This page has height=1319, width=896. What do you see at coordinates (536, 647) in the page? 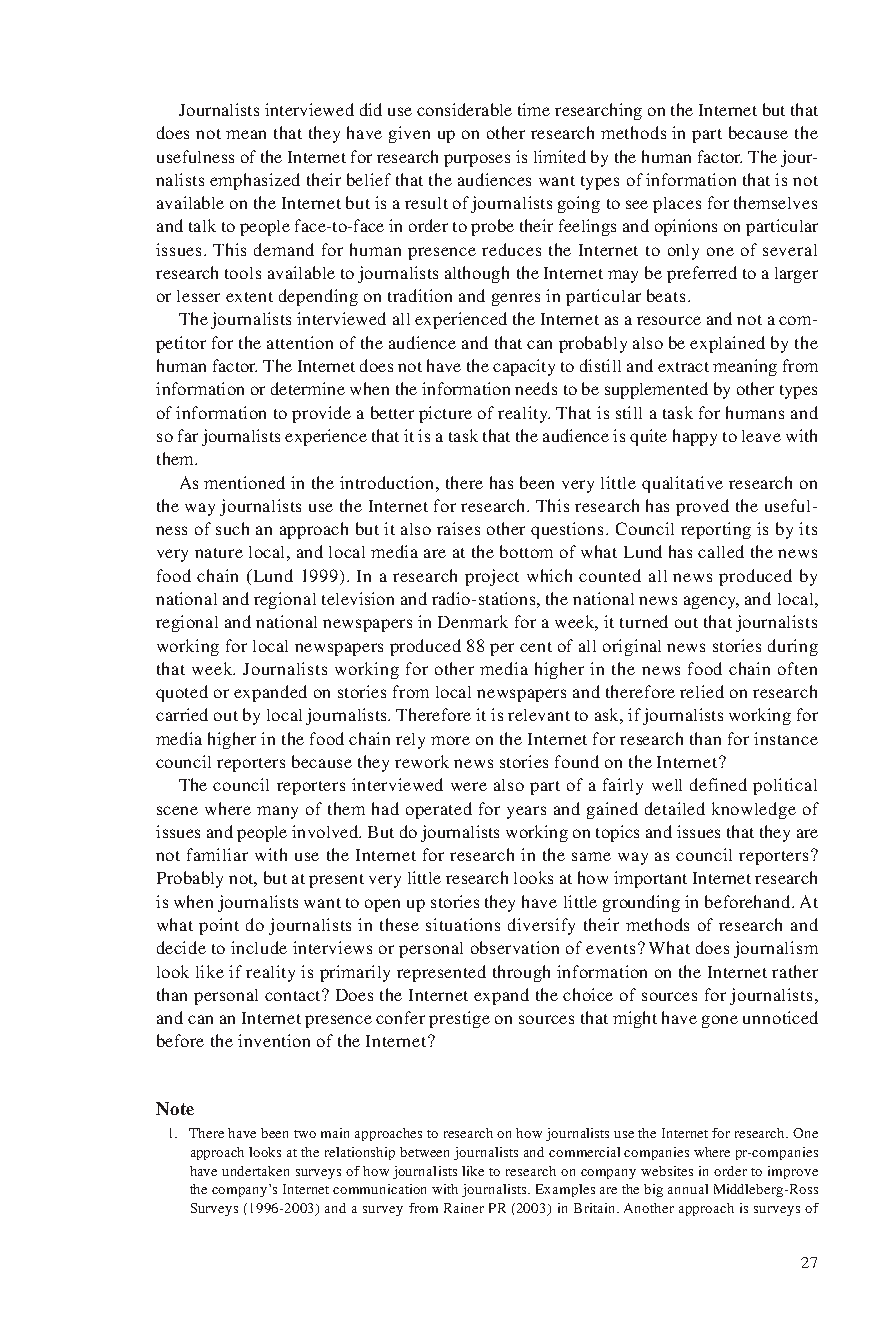
I see `cent` at bounding box center [536, 647].
